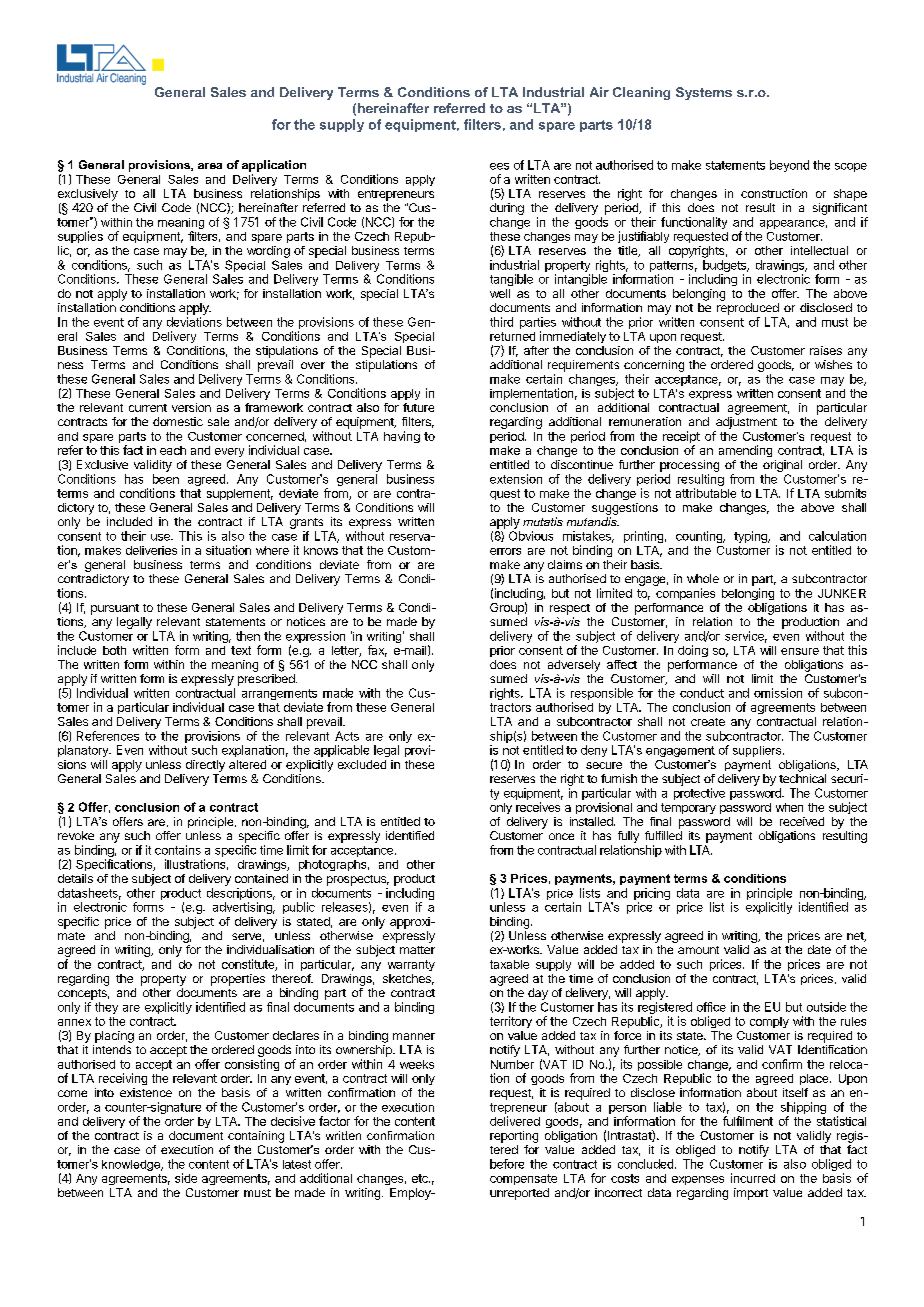  What do you see at coordinates (507, 209) in the screenshot?
I see `during` at bounding box center [507, 209].
